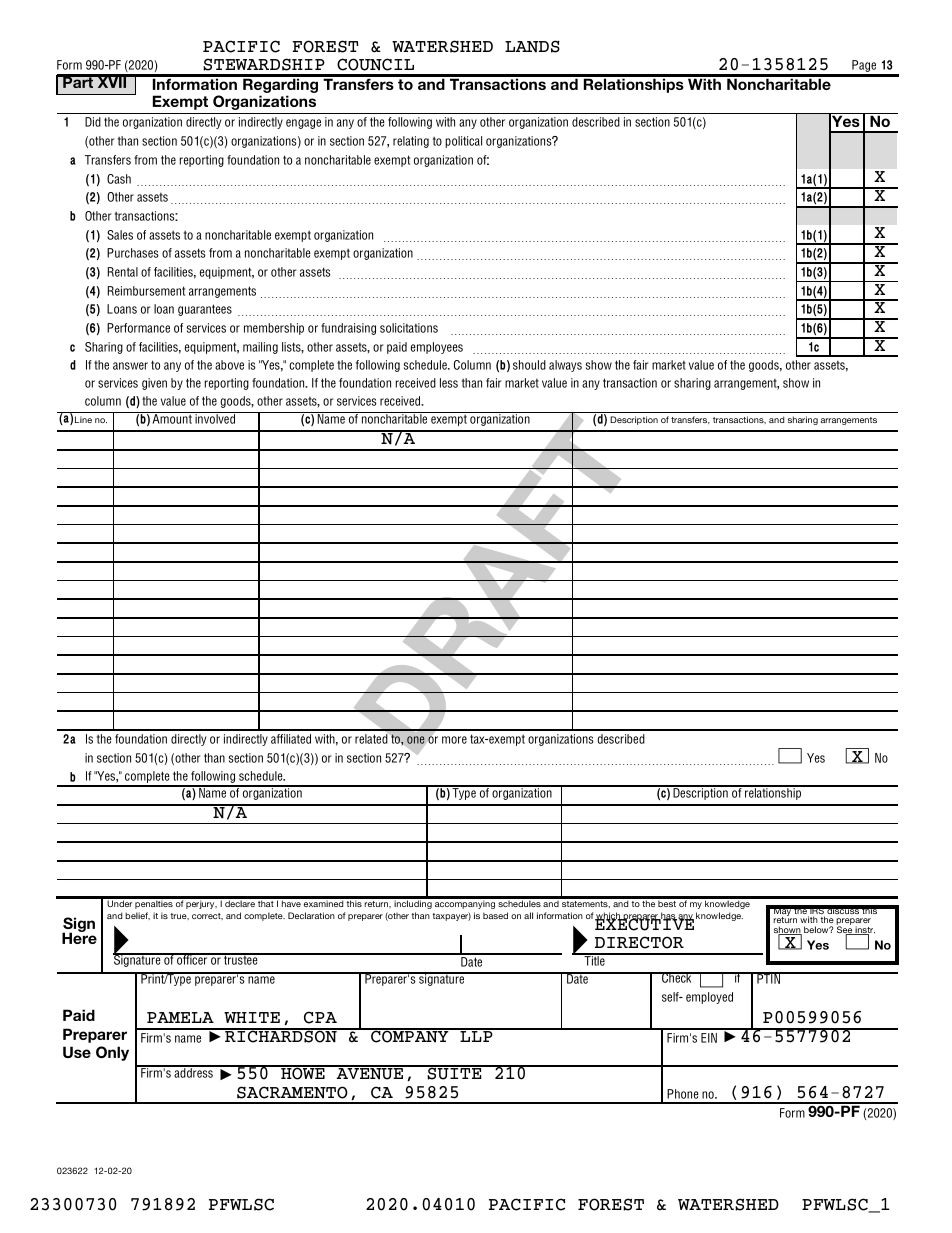 Image resolution: width=952 pixels, height=1233 pixels. I want to click on affiliated, so click(291, 739).
